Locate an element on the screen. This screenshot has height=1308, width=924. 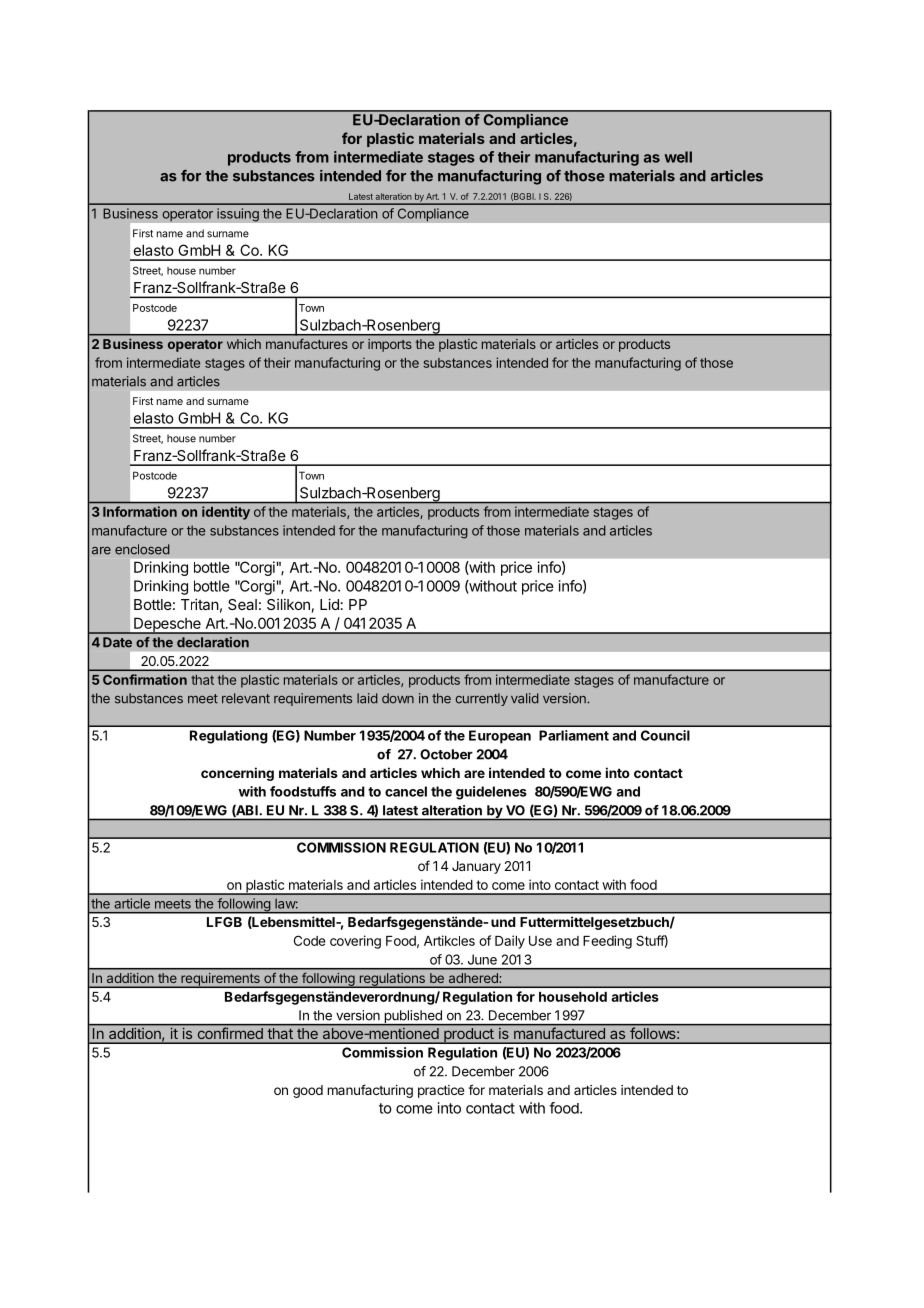
Seal is located at coordinates (242, 604).
